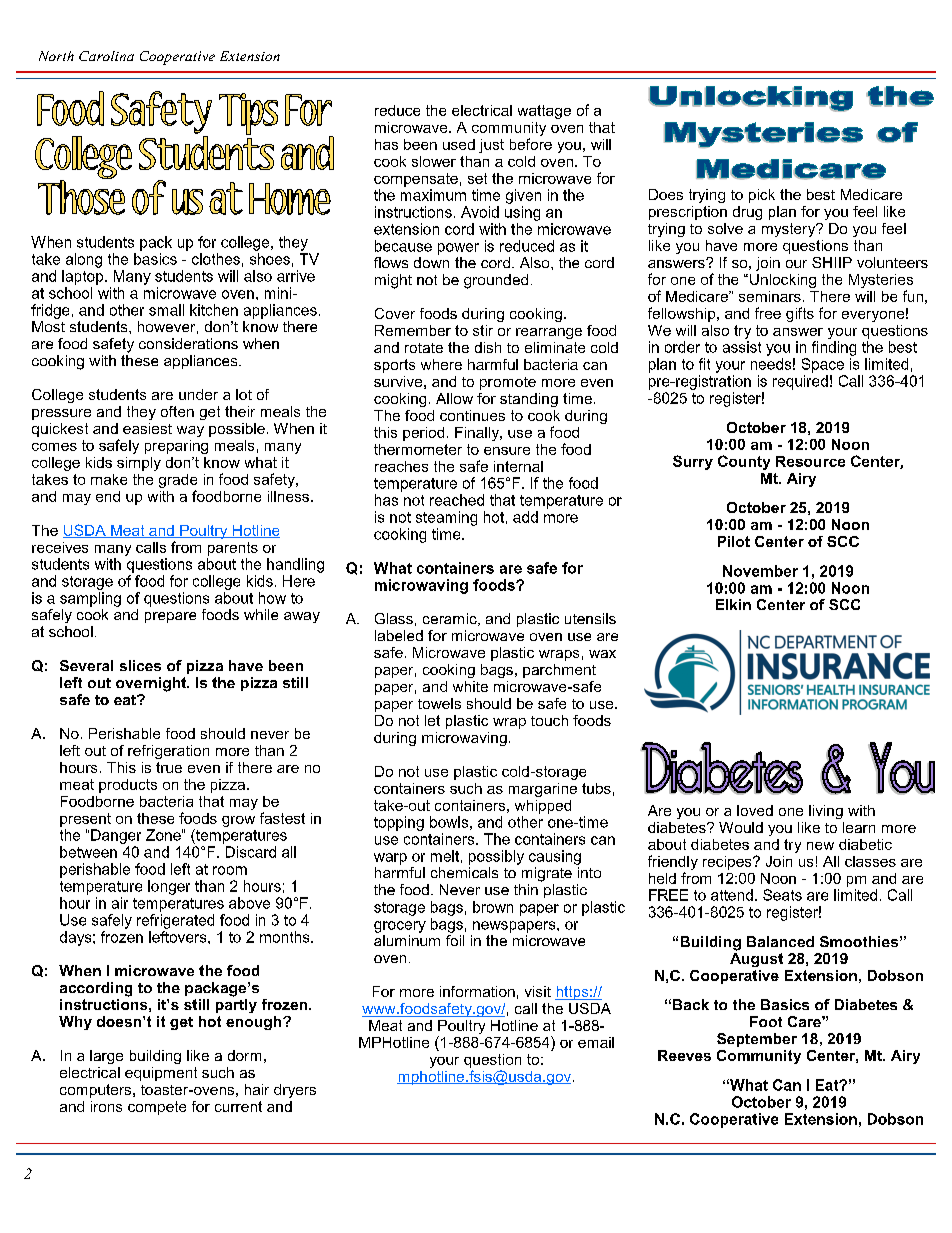  I want to click on wattage, so click(544, 112).
